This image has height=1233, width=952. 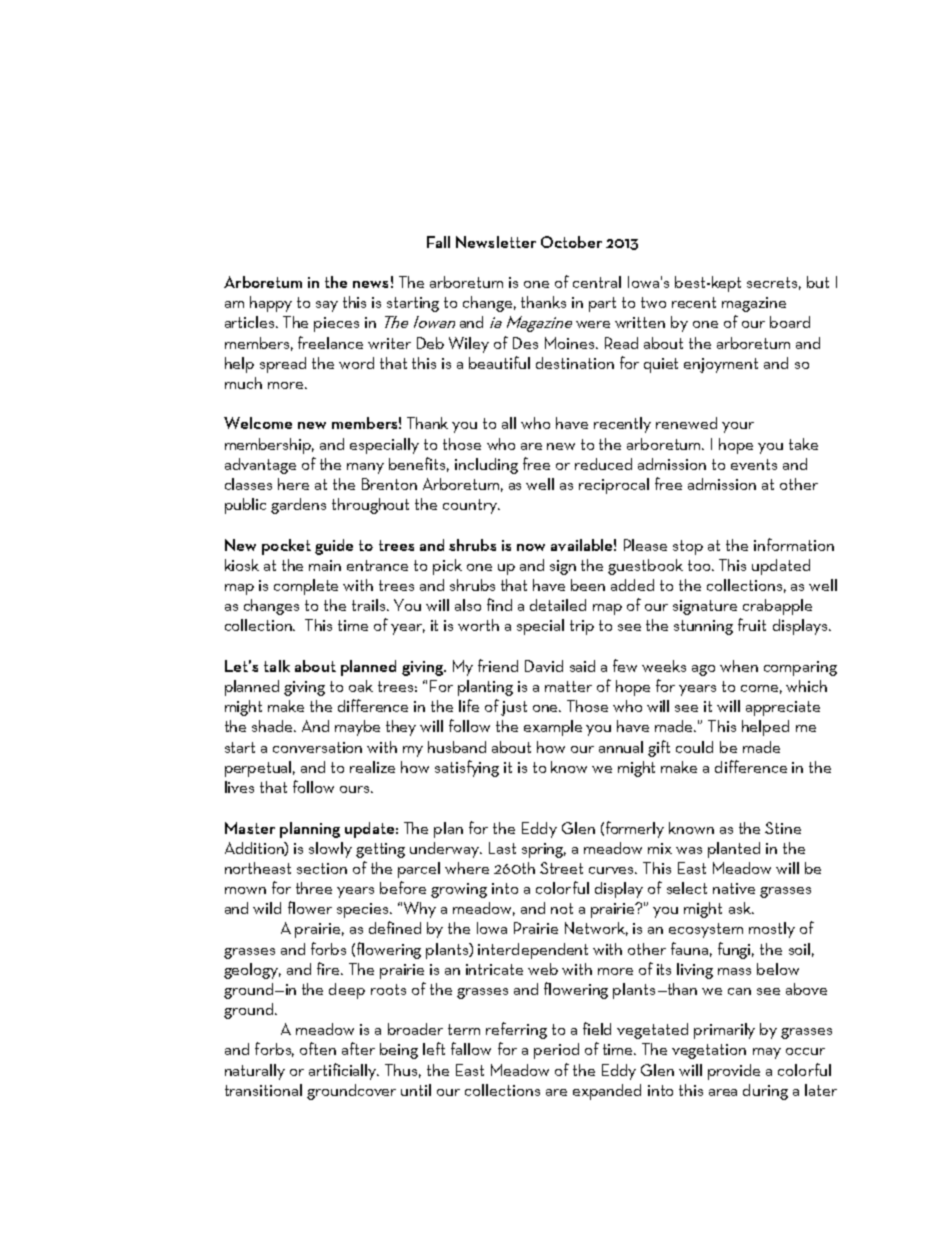 I want to click on when, so click(x=739, y=666).
